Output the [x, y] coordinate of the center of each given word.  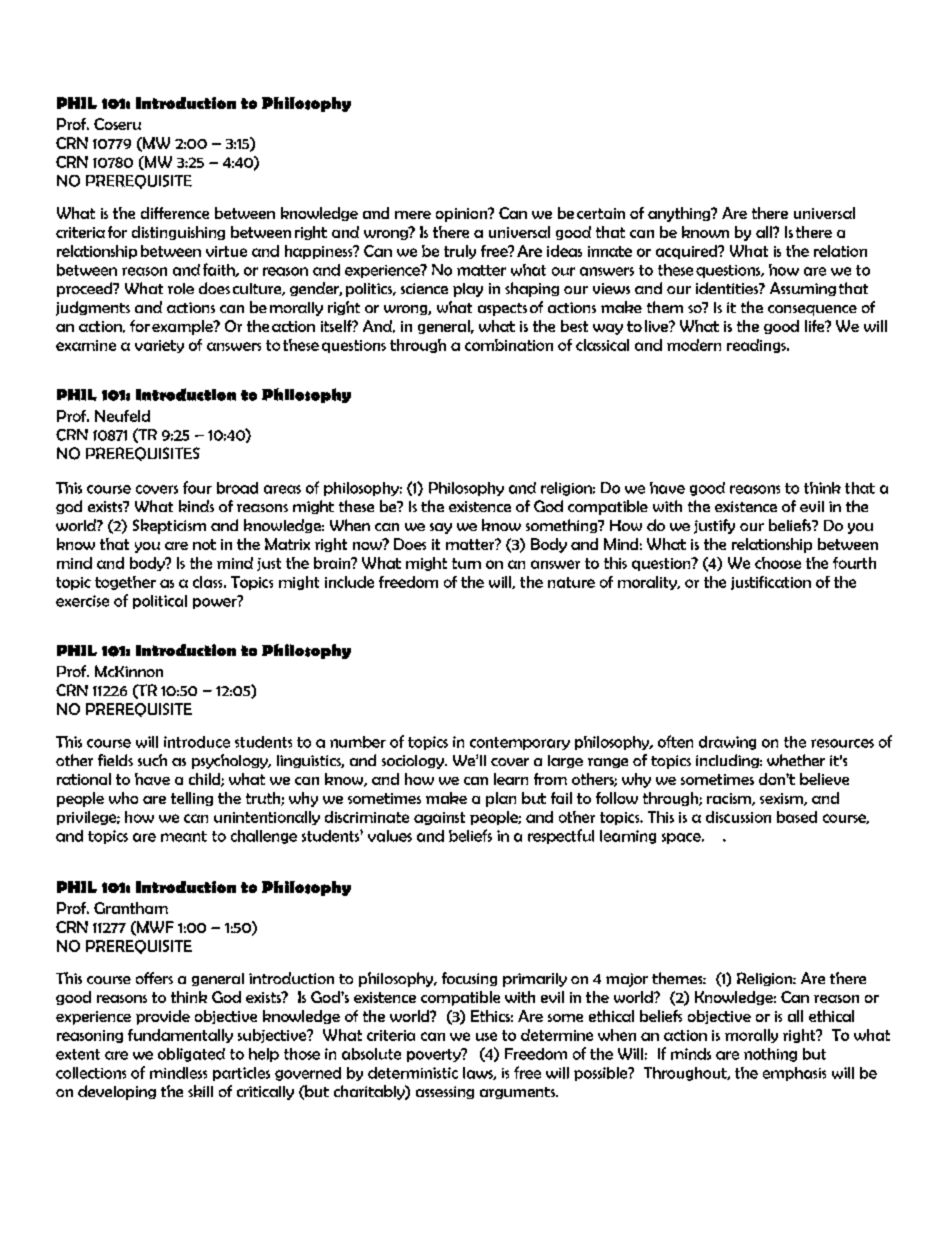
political [160, 602]
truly [460, 252]
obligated [191, 1055]
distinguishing [178, 233]
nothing [770, 1055]
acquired [688, 252]
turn [466, 563]
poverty [435, 1055]
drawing [727, 743]
